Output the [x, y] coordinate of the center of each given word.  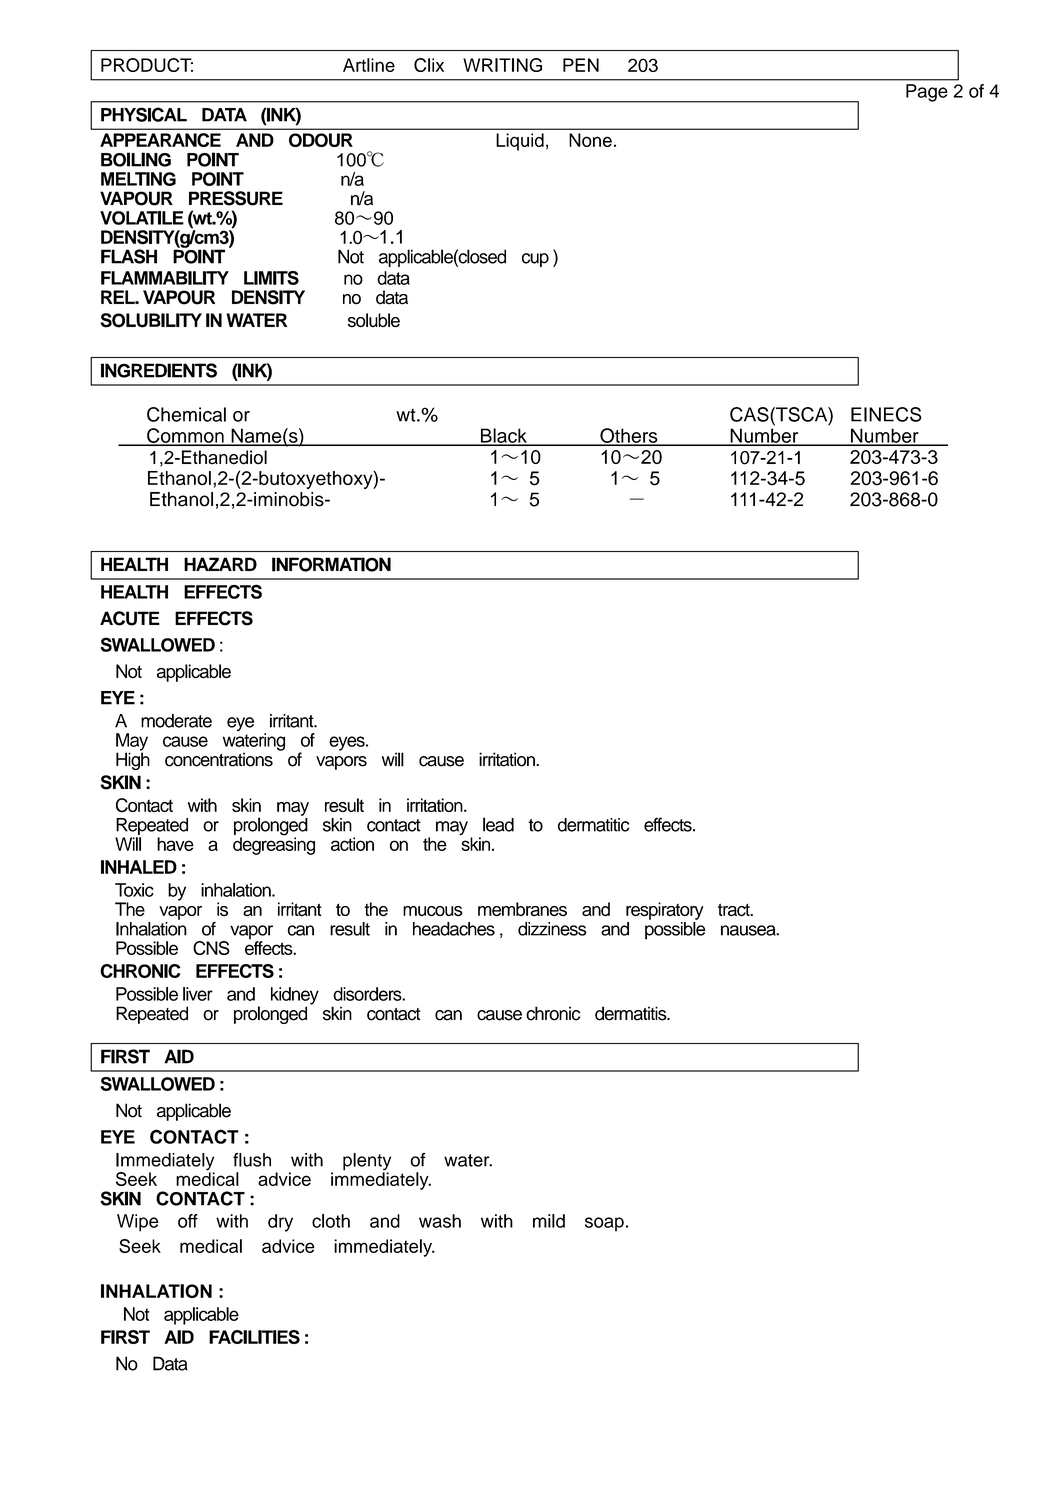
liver [198, 994]
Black [503, 436]
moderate [176, 721]
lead [498, 824]
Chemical [186, 414]
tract [735, 910]
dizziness [552, 929]
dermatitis [632, 1013]
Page [927, 93]
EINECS [886, 414]
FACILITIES [254, 1337]
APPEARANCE [160, 140]
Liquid [520, 142]
